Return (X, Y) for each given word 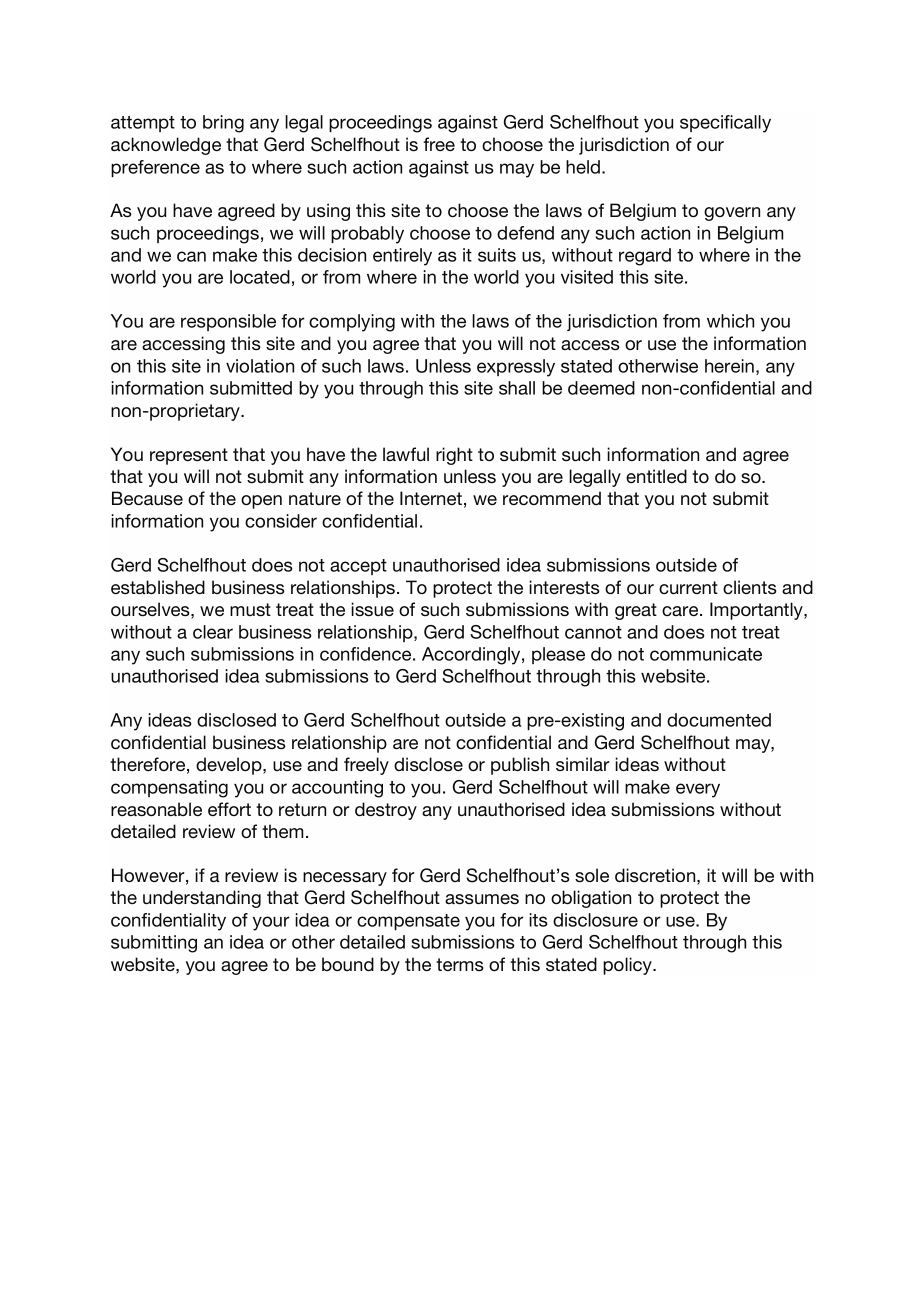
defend (525, 233)
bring (223, 124)
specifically (725, 124)
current (688, 587)
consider (281, 521)
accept (358, 567)
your (271, 923)
